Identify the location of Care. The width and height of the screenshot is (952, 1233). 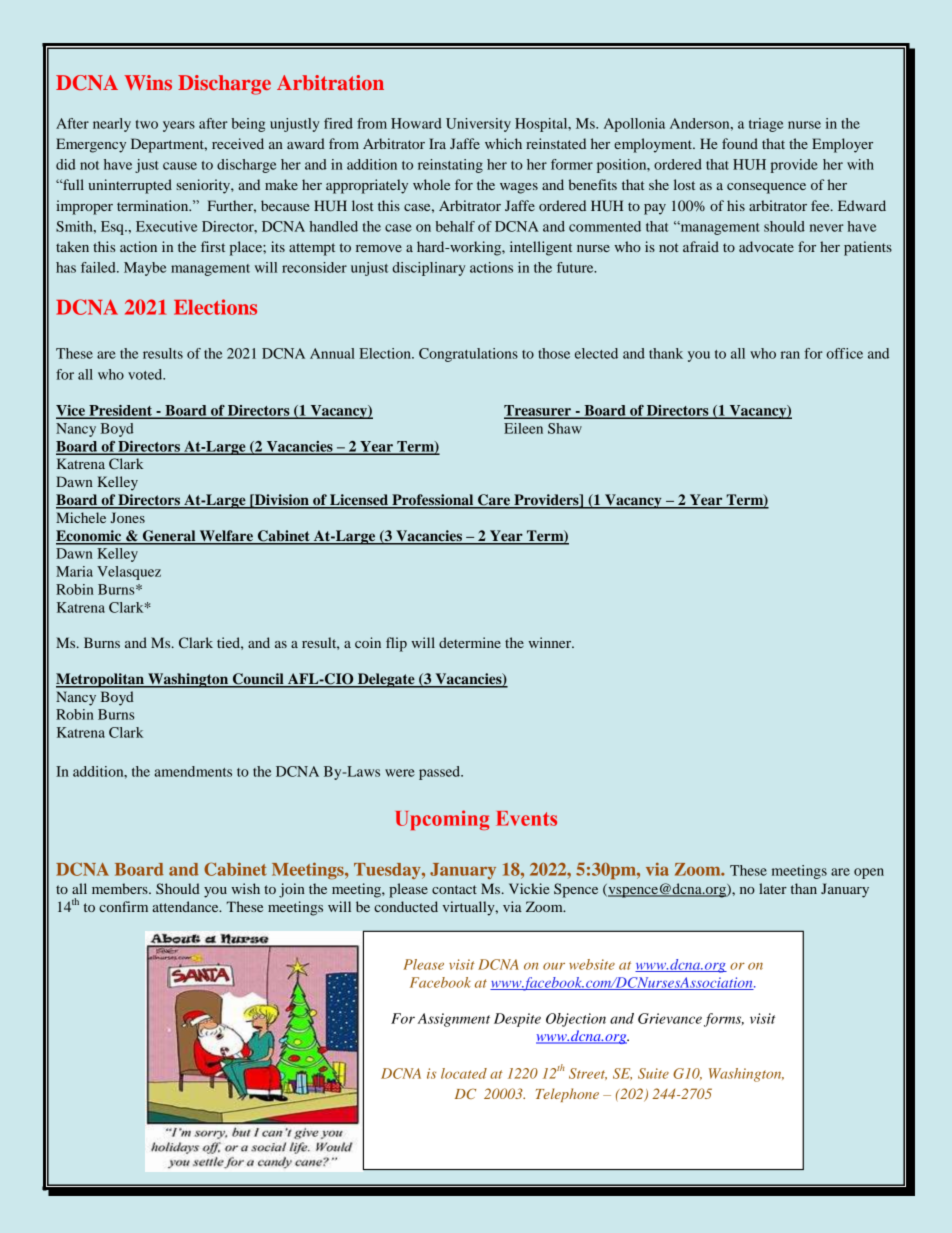
(494, 501).
